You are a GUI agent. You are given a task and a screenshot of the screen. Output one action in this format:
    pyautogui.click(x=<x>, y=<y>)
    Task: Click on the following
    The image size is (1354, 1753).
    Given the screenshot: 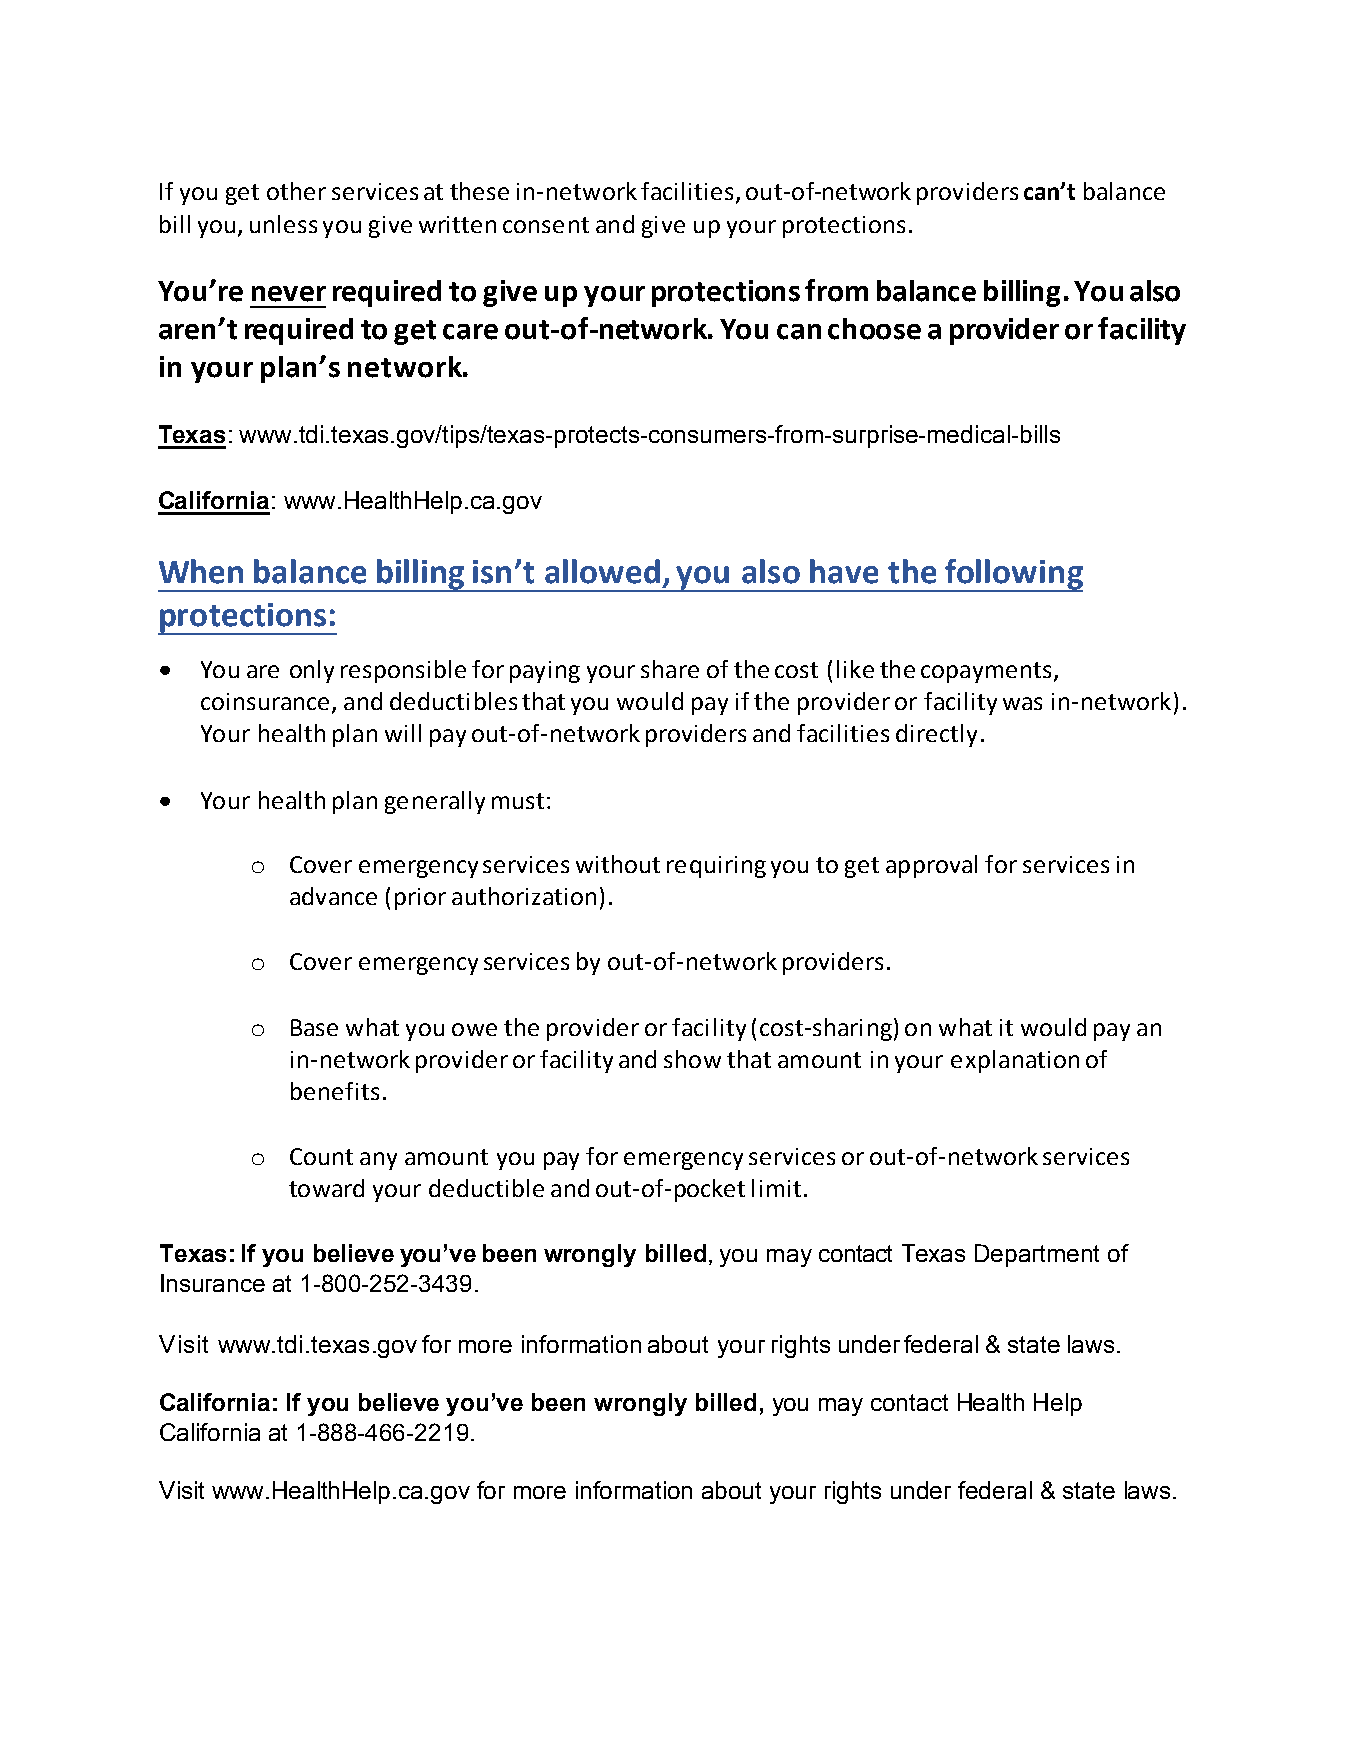 What is the action you would take?
    pyautogui.click(x=1013, y=575)
